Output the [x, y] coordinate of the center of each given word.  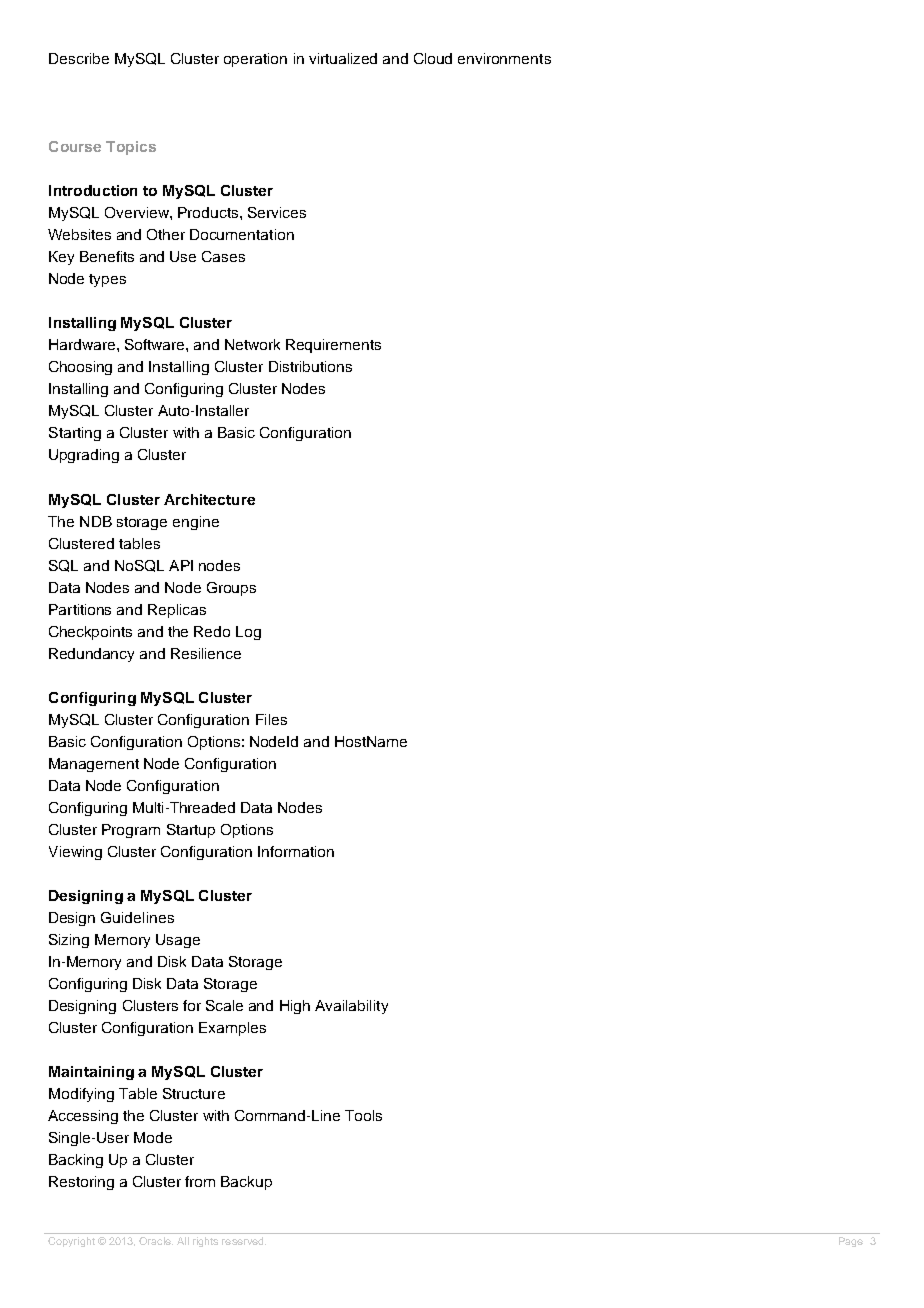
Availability [351, 1007]
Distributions [310, 366]
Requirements [333, 346]
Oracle [156, 1241]
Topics [131, 148]
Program [131, 831]
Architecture [209, 499]
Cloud [433, 58]
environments [504, 58]
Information [296, 851]
